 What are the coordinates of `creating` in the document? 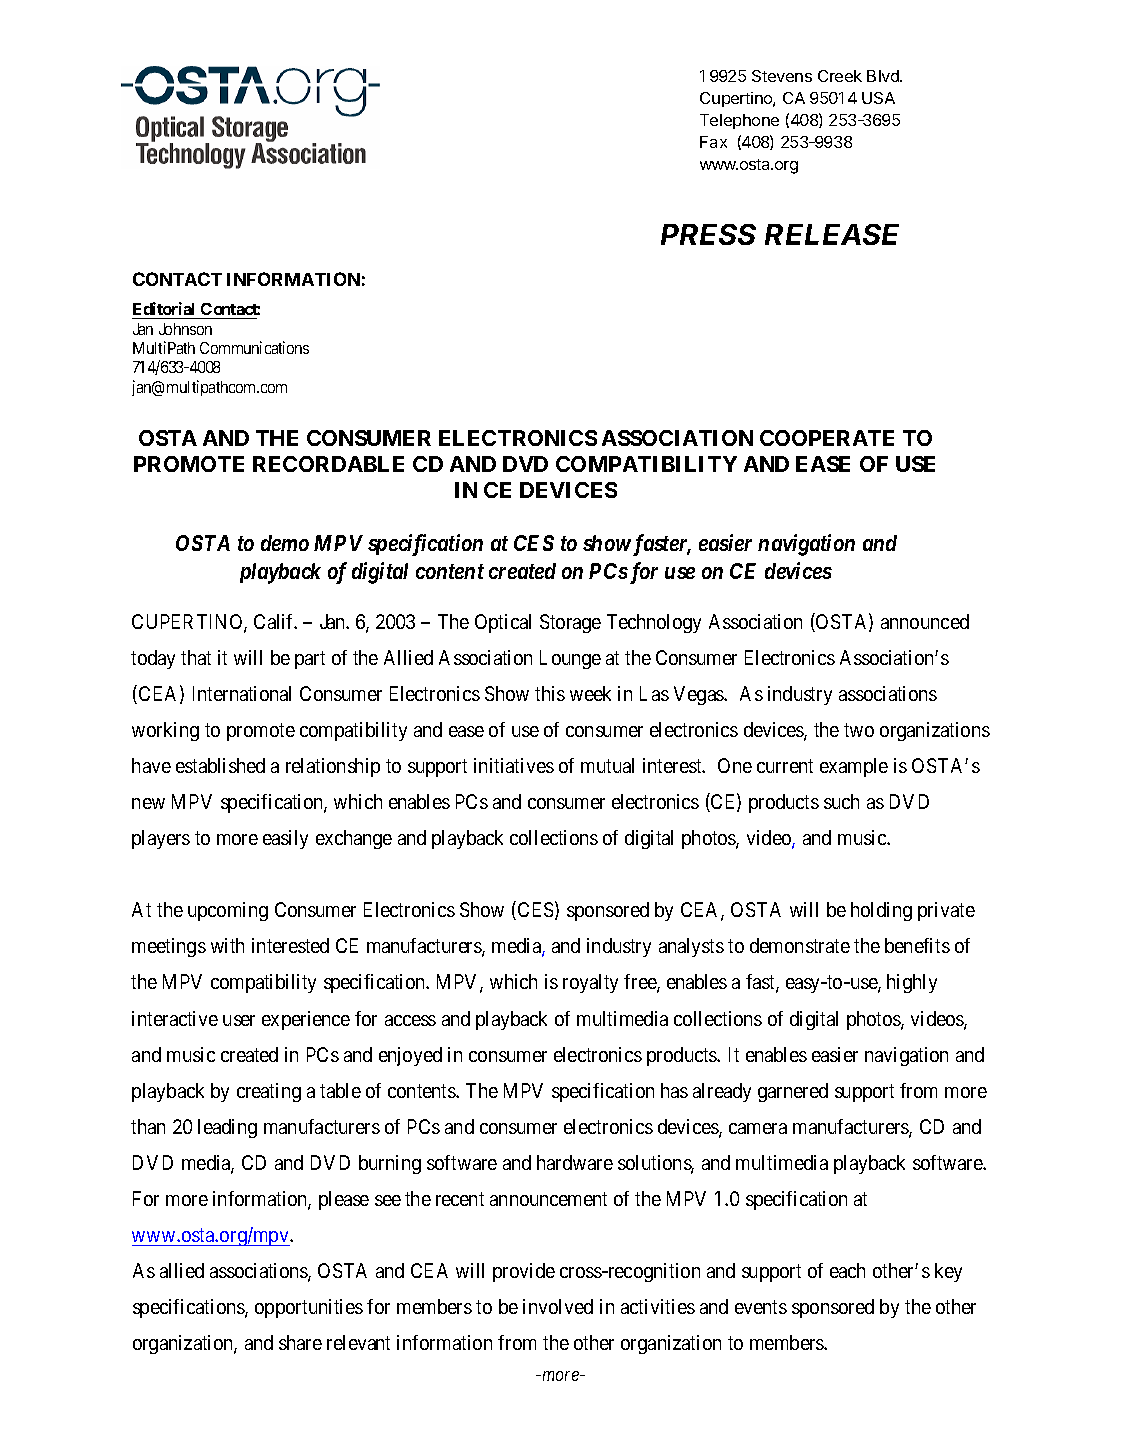 It's located at (269, 1092).
